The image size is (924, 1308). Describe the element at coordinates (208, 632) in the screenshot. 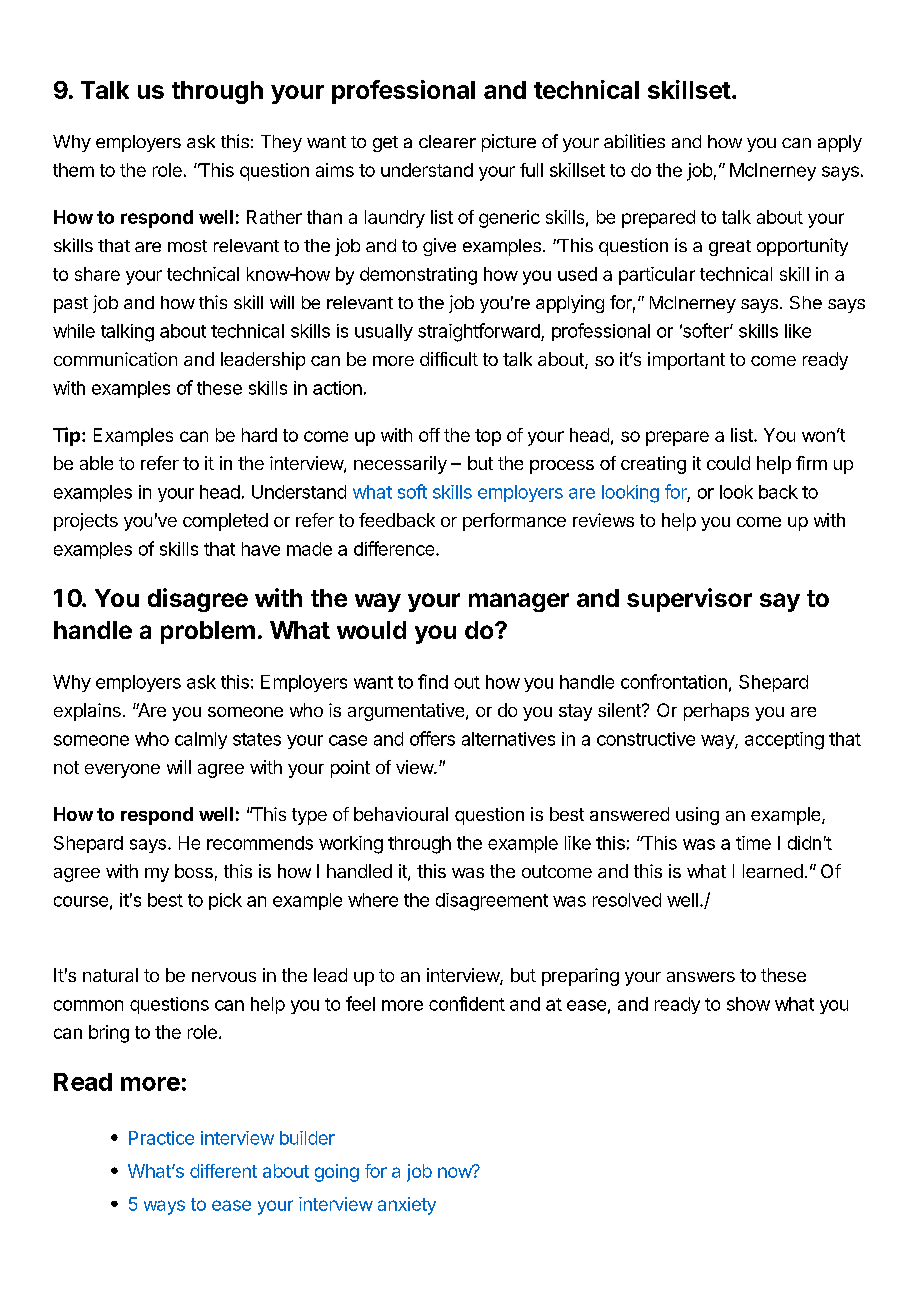

I see `problem` at that location.
